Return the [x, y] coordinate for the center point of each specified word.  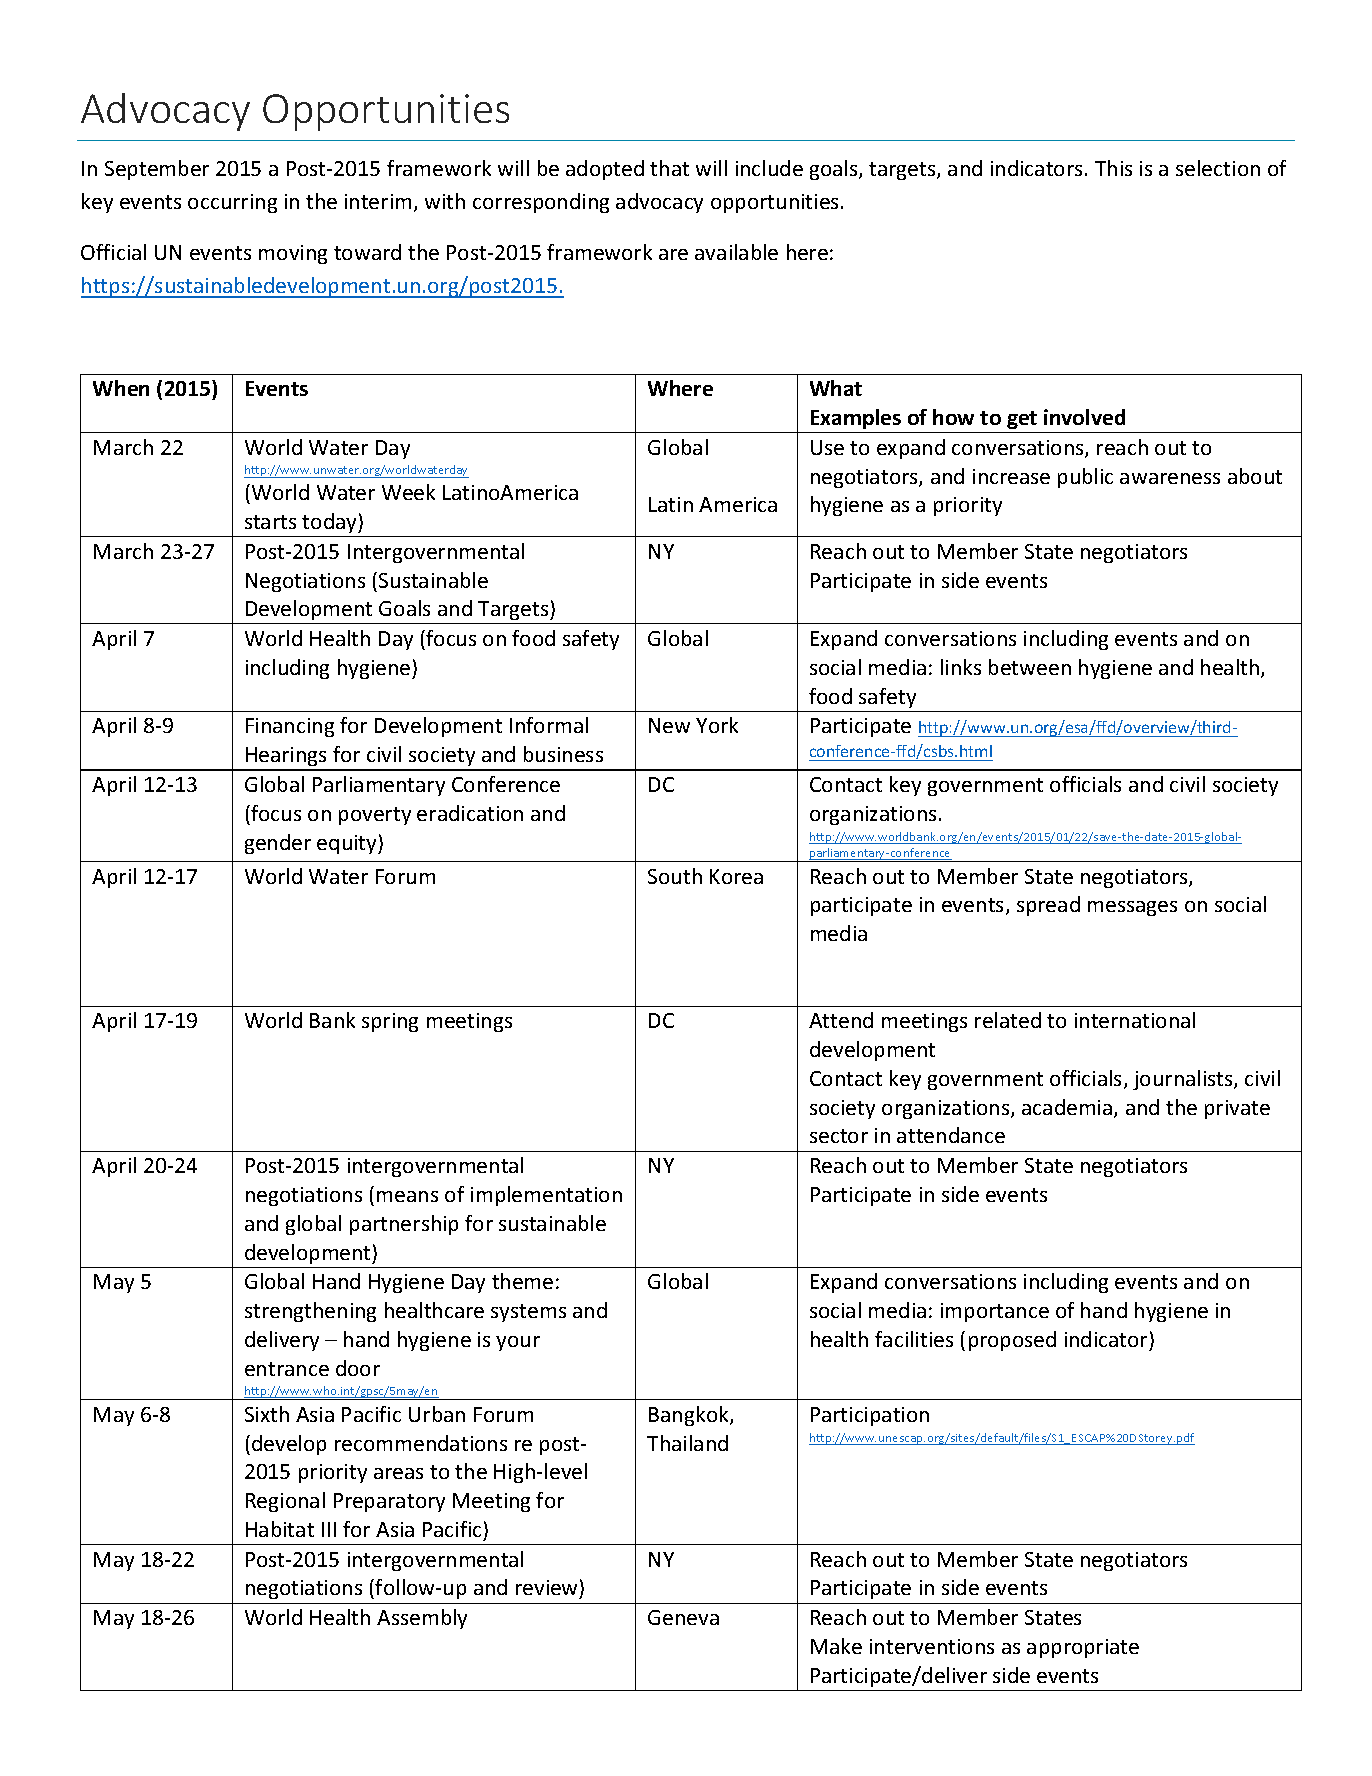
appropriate [1083, 1648]
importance [995, 1312]
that [669, 168]
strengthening [310, 1312]
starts [270, 522]
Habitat [280, 1529]
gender [278, 844]
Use [827, 447]
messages [1132, 908]
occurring [232, 203]
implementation [546, 1196]
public [1085, 478]
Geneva [683, 1617]
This [1113, 168]
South [675, 876]
